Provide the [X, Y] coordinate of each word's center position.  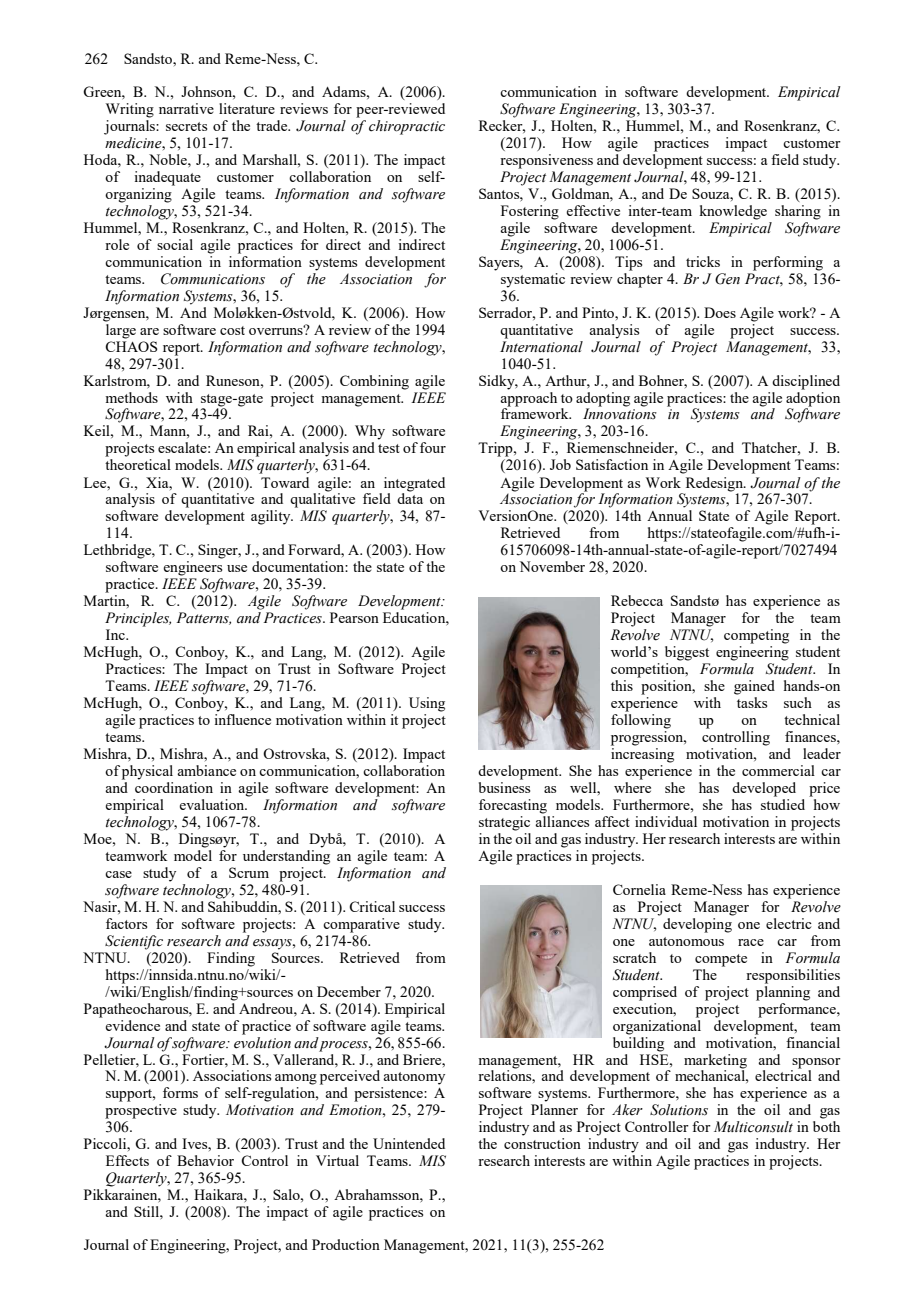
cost [232, 330]
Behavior [205, 1160]
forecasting [513, 806]
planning [783, 992]
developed [764, 789]
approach [528, 398]
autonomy [414, 1078]
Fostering [530, 212]
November [552, 566]
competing [756, 636]
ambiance [206, 770]
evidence [132, 1025]
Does [720, 312]
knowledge [733, 212]
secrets [186, 126]
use [237, 568]
